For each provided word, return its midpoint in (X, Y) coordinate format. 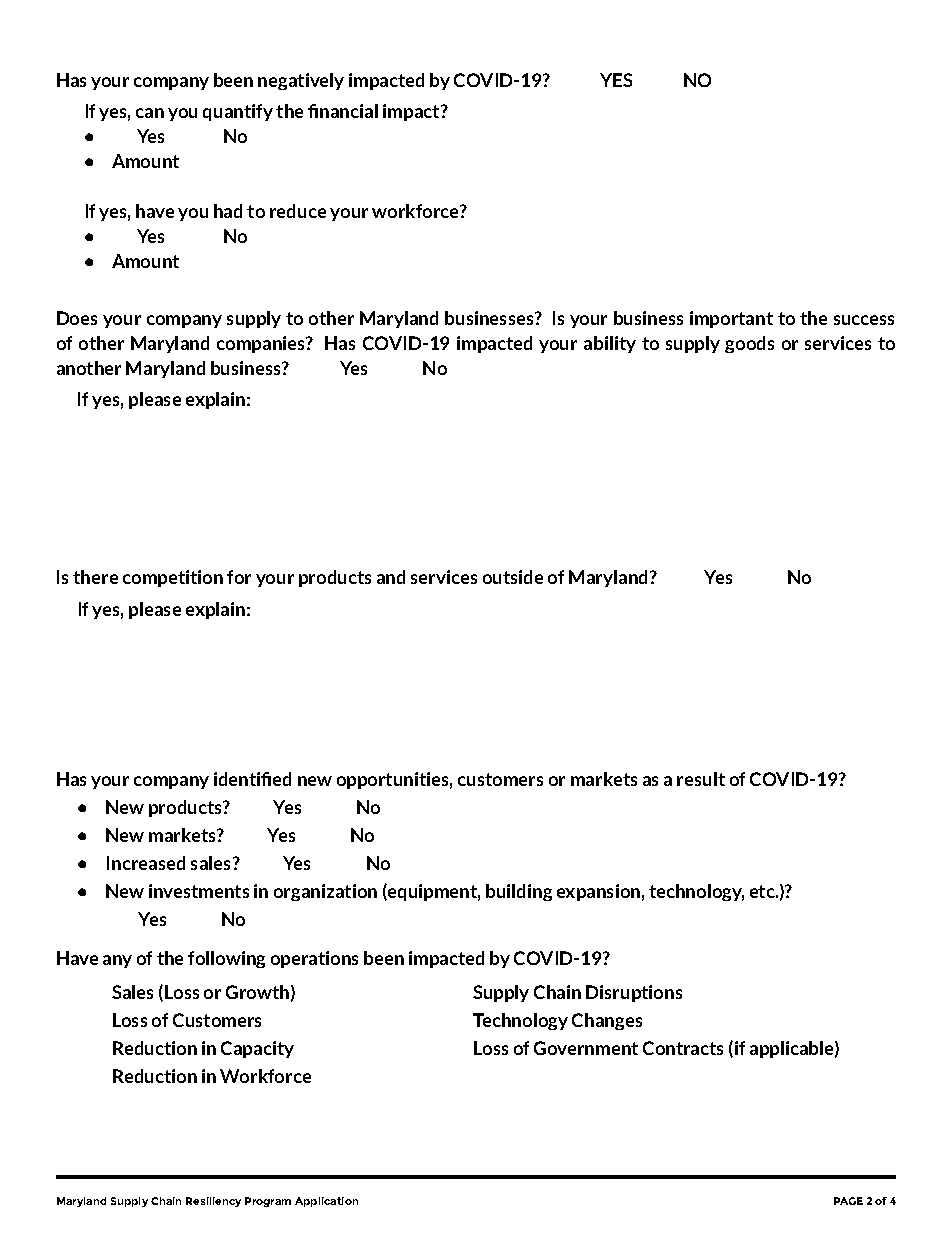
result (701, 779)
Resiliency (213, 1202)
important (731, 319)
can (150, 113)
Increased (146, 863)
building (519, 892)
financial (343, 111)
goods (749, 344)
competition (173, 578)
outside (513, 577)
